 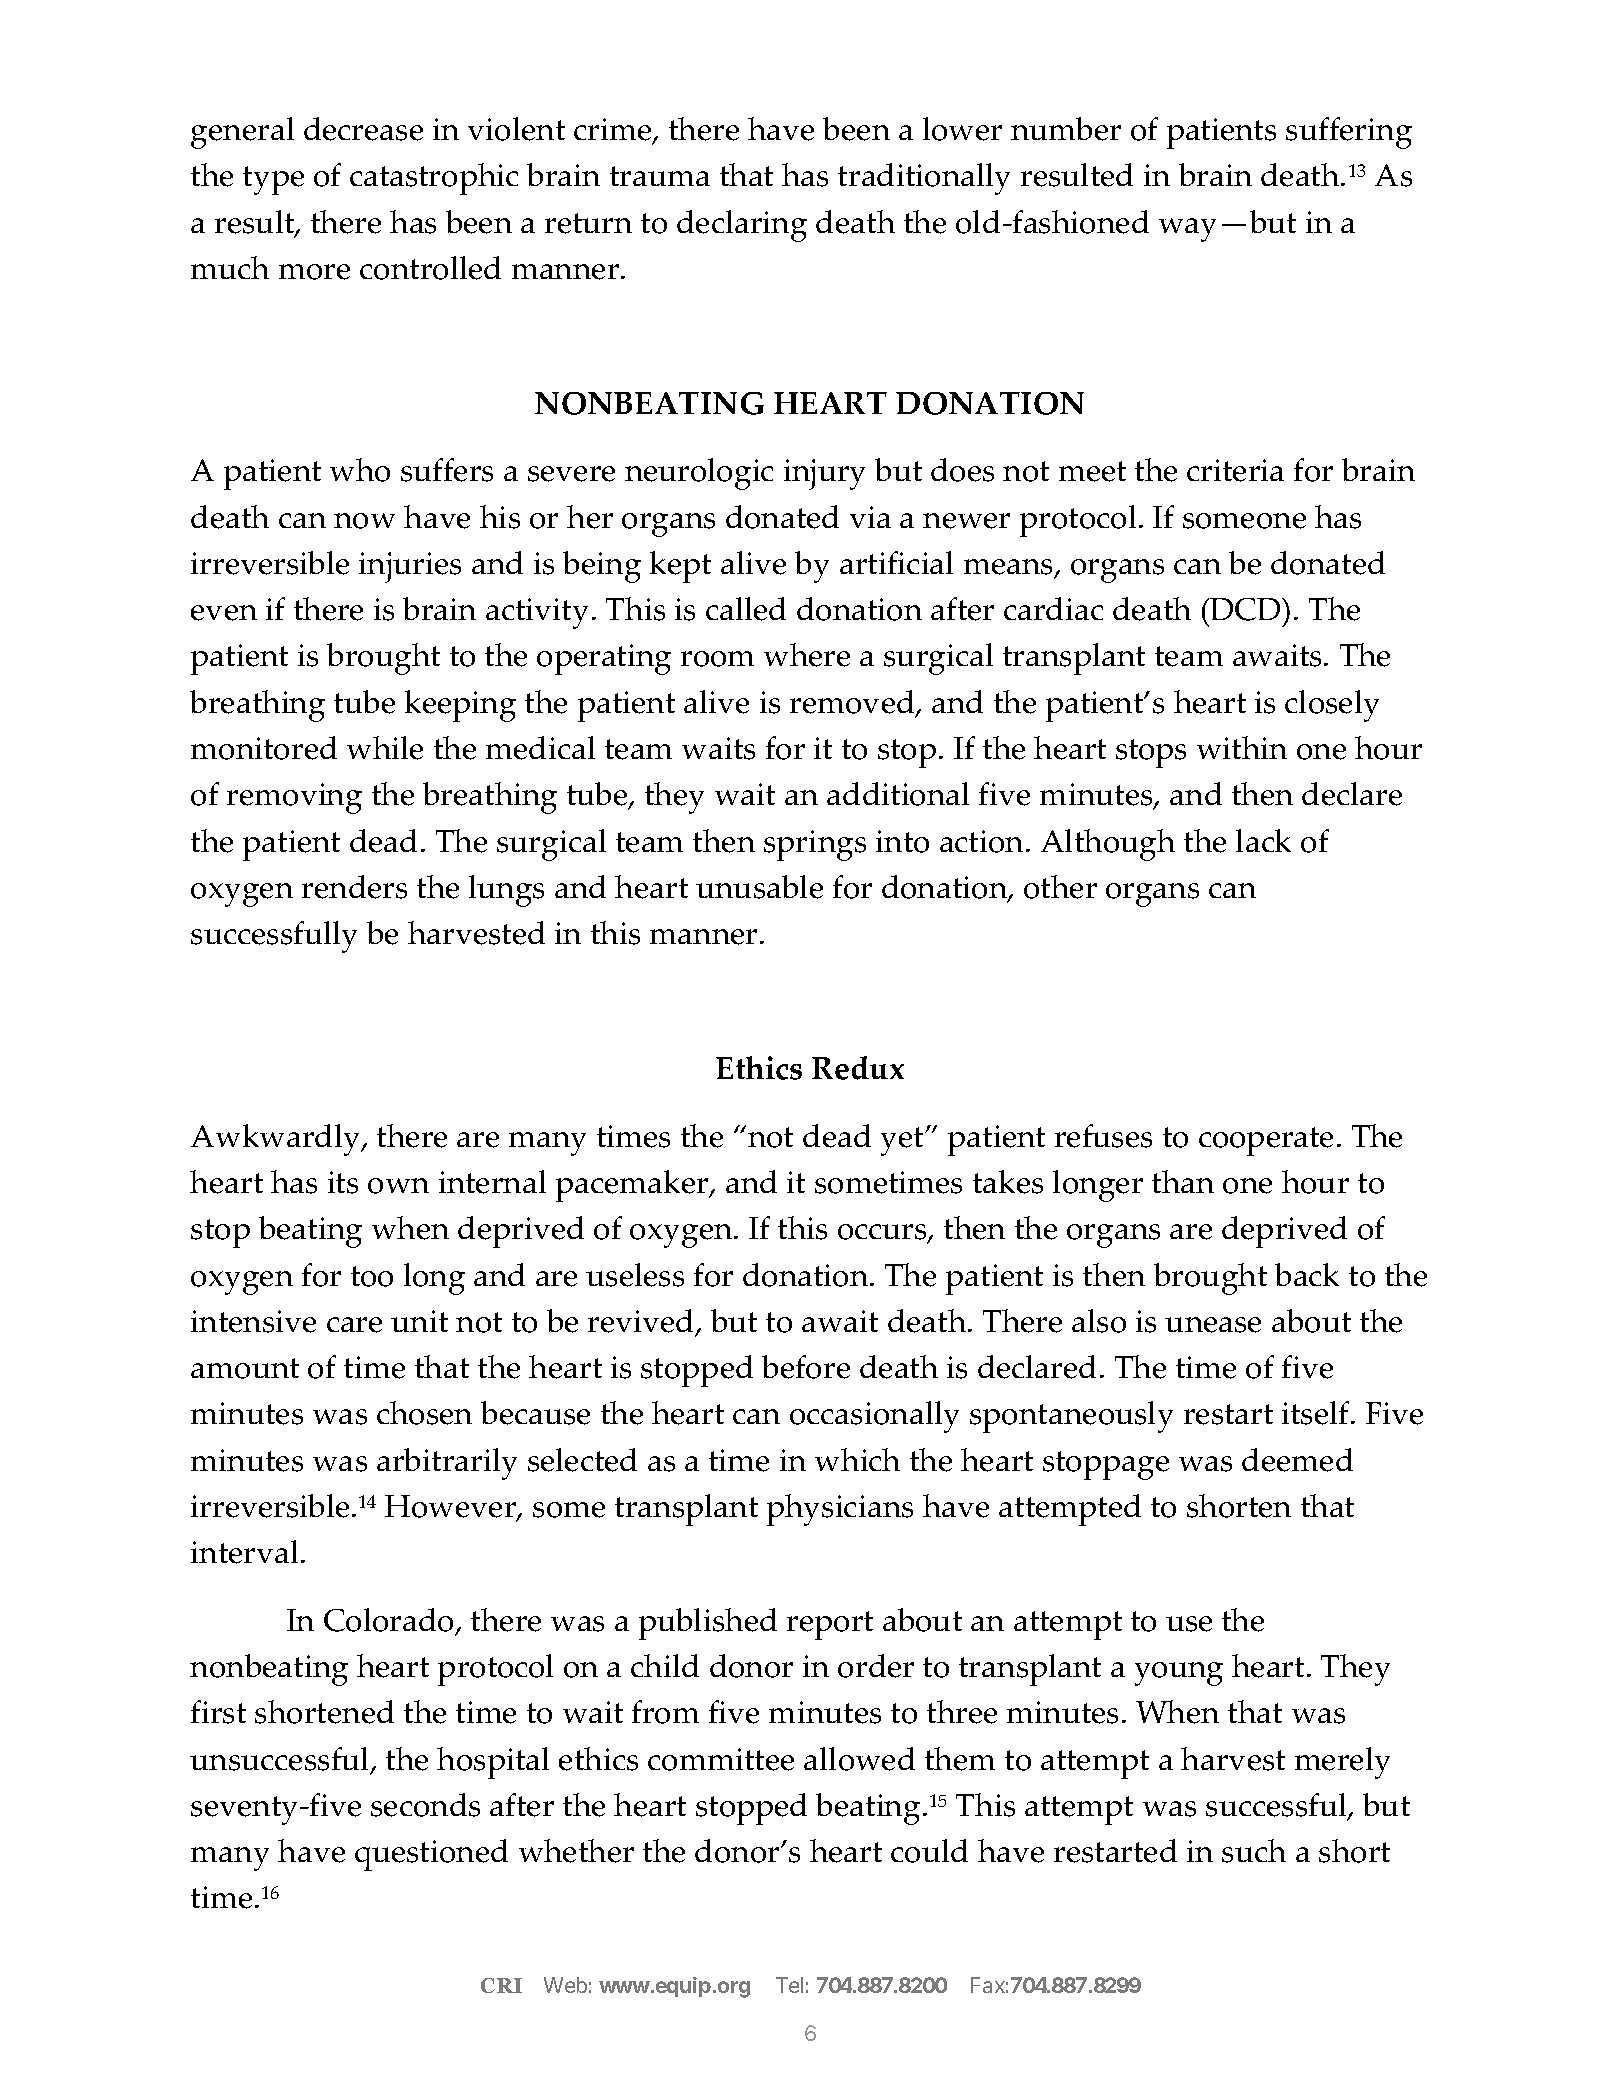 I want to click on Awkwardly, so click(x=277, y=1140).
